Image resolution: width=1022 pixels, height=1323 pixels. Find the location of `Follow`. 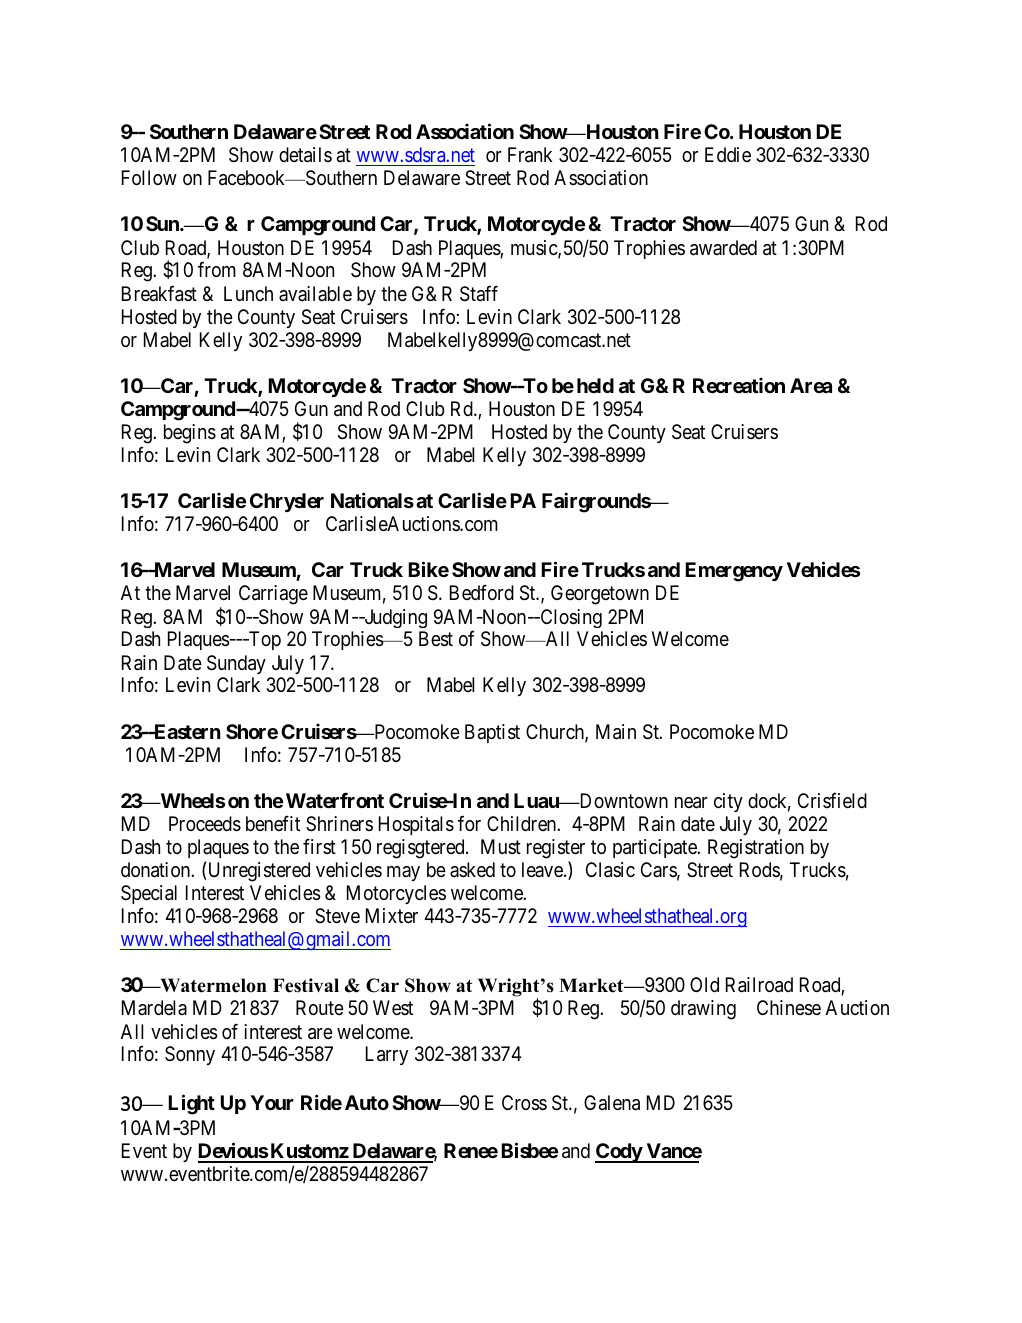

Follow is located at coordinates (149, 177).
